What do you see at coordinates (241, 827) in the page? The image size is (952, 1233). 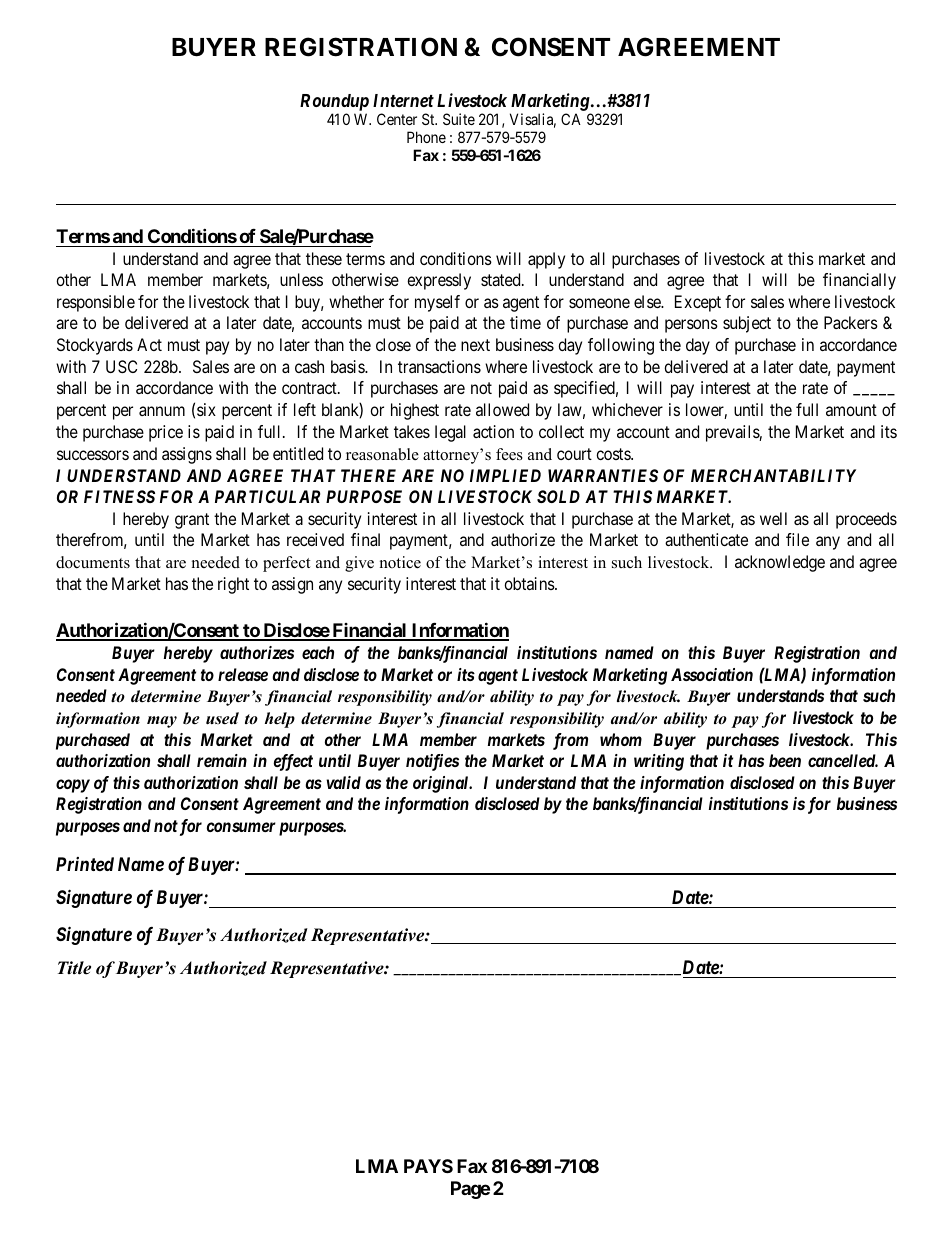 I see `consumer` at bounding box center [241, 827].
